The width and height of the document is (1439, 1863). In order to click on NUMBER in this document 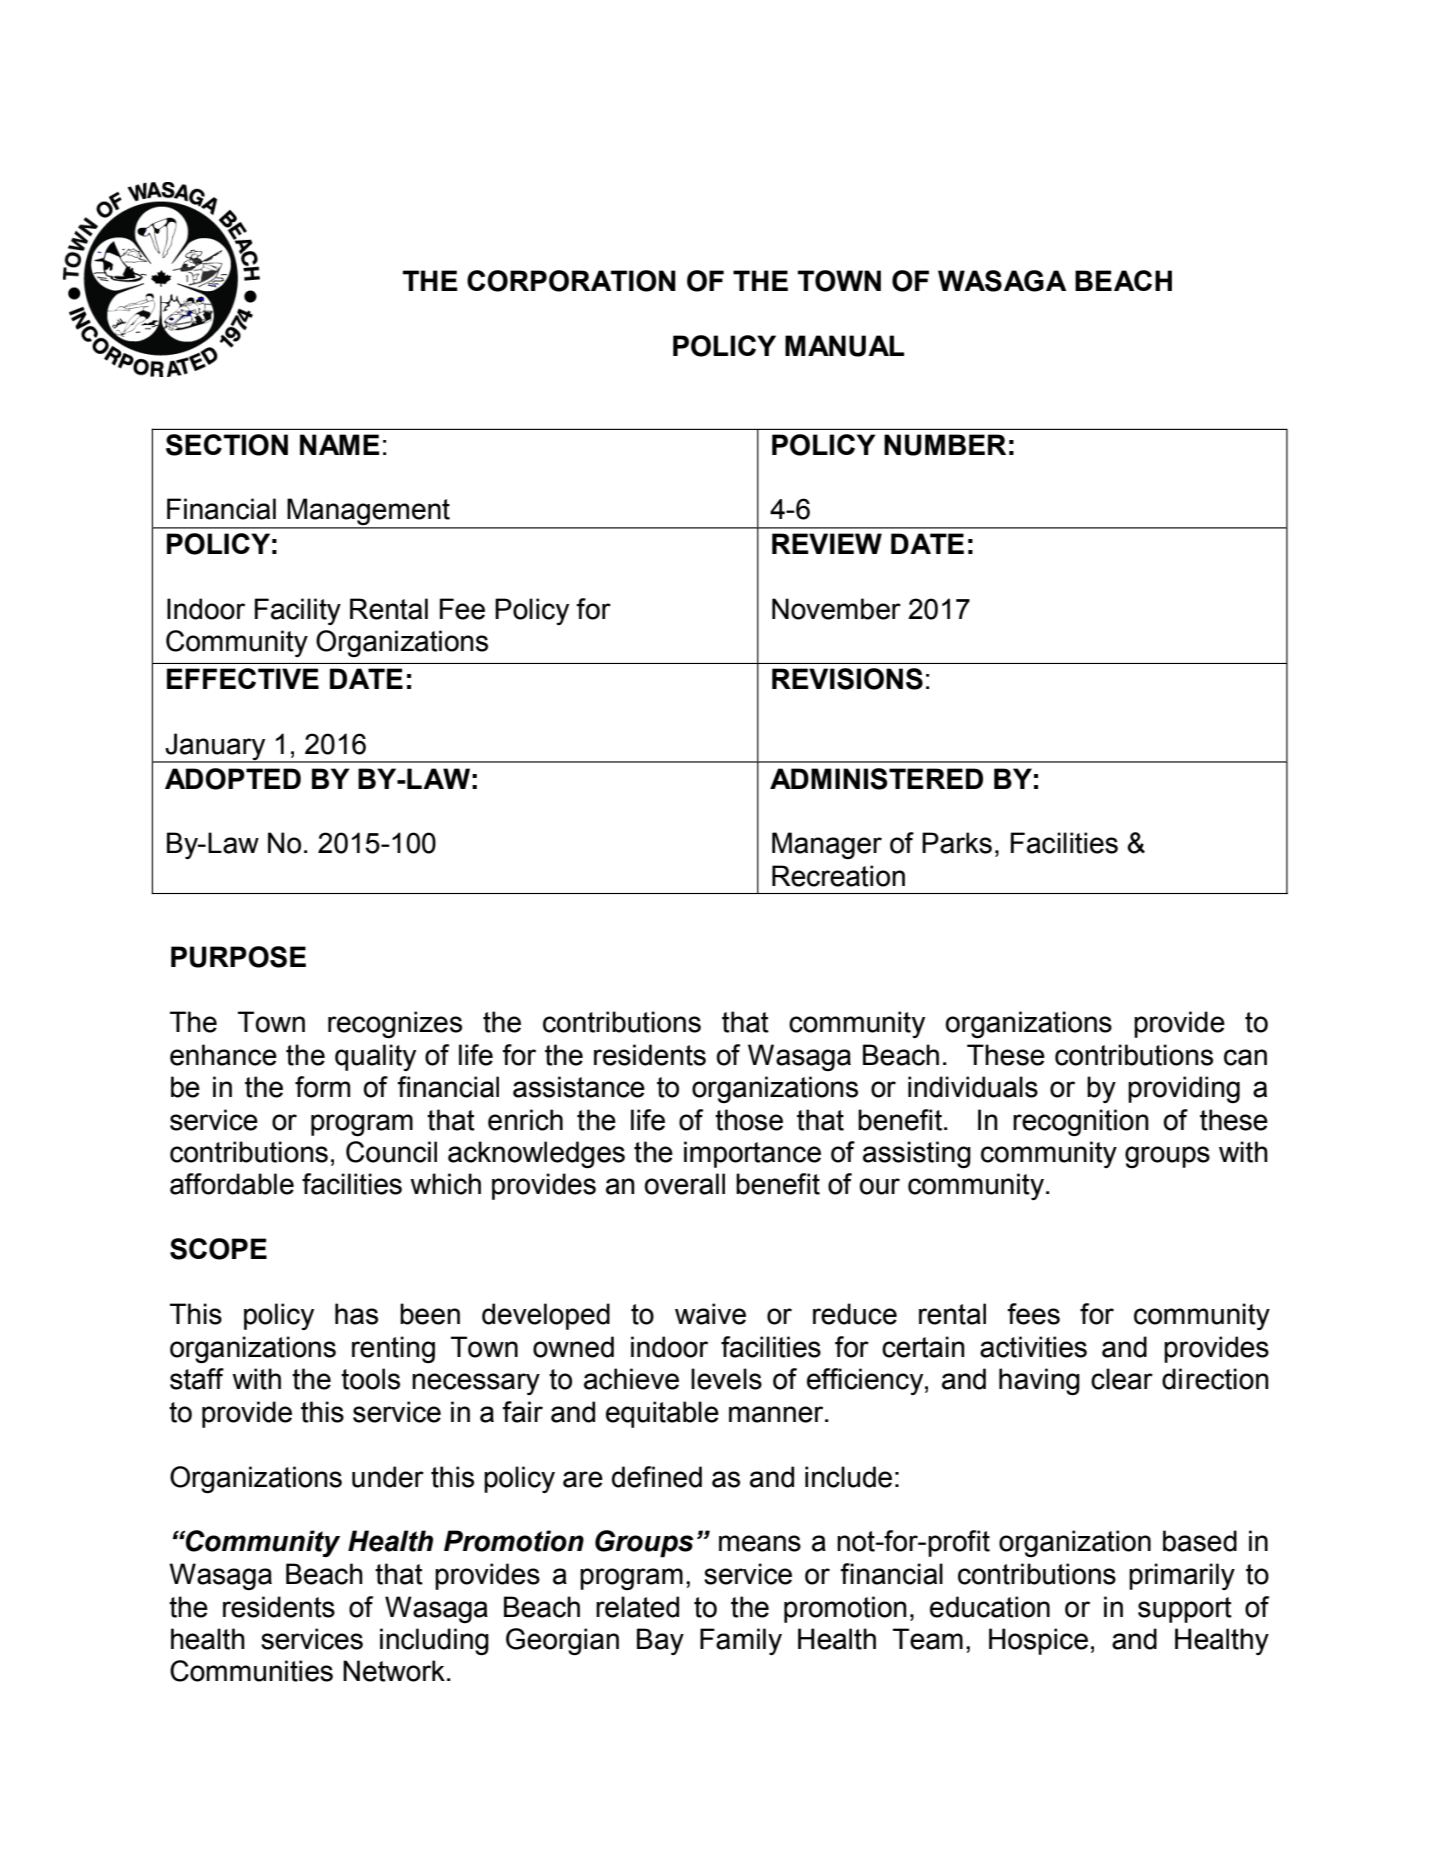, I will do `click(945, 445)`.
